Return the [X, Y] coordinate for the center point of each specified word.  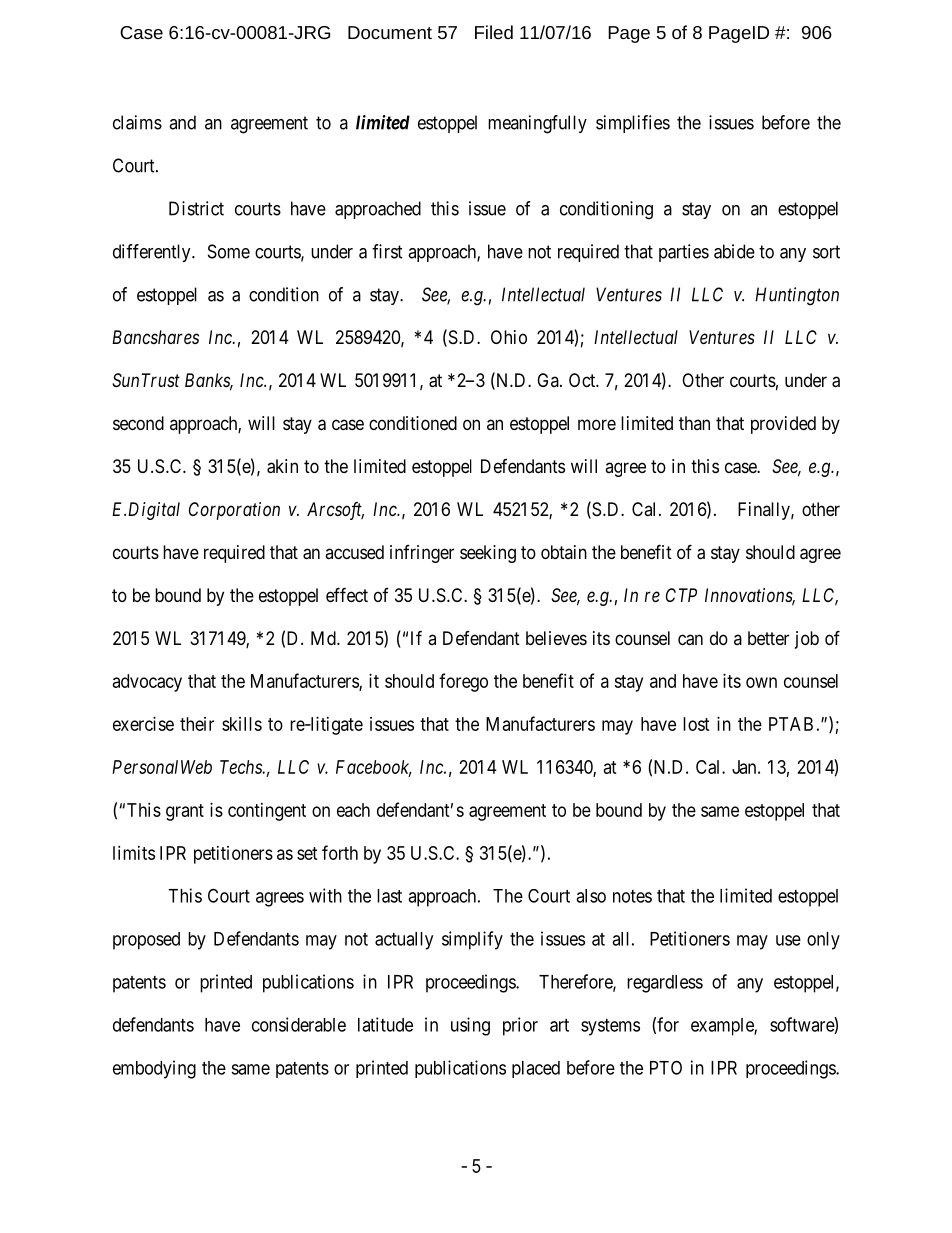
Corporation [234, 511]
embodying [154, 1069]
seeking [488, 554]
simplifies [633, 124]
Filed [494, 32]
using [470, 1026]
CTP [681, 595]
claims [137, 122]
